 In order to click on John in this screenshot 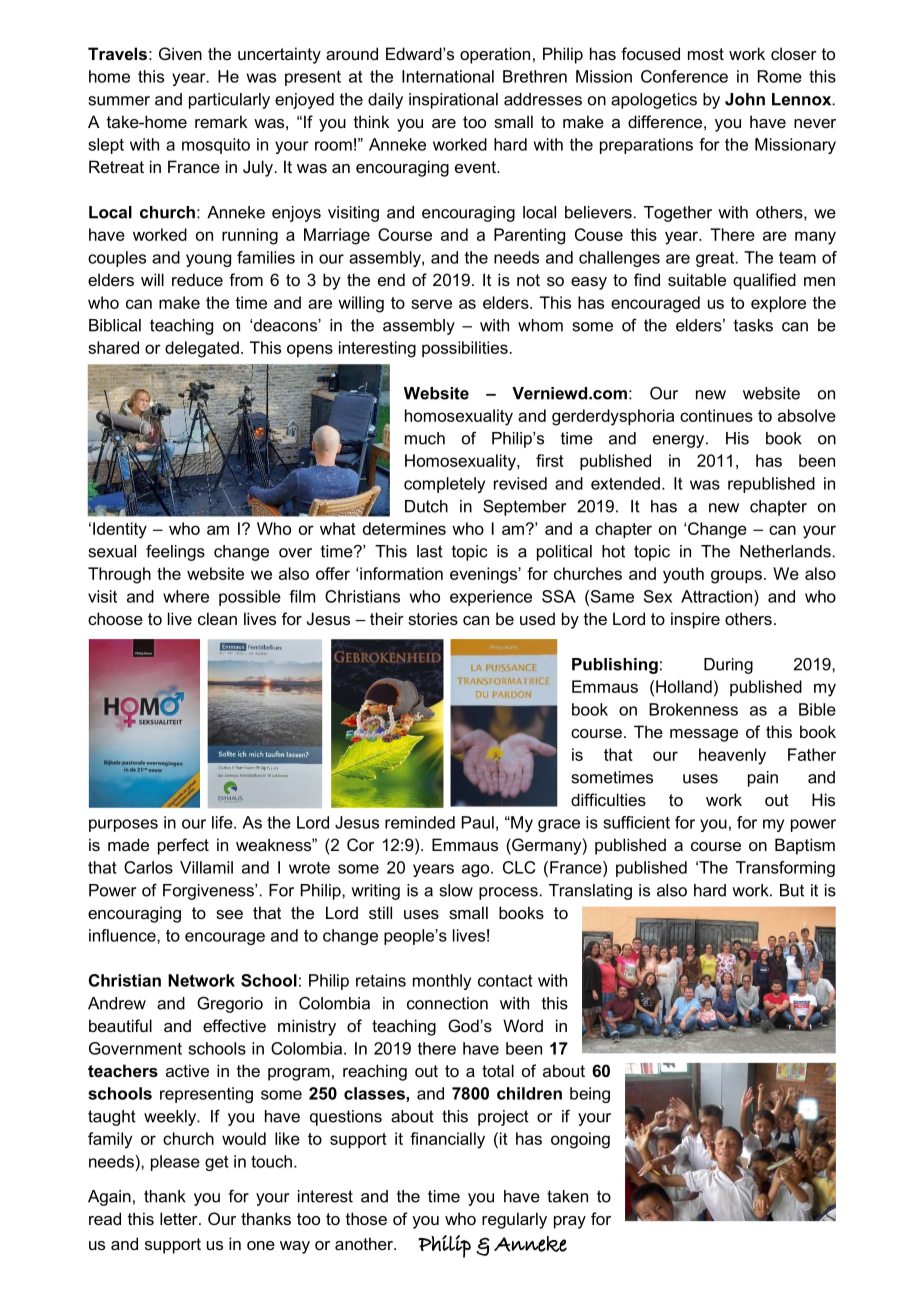, I will do `click(745, 99)`.
